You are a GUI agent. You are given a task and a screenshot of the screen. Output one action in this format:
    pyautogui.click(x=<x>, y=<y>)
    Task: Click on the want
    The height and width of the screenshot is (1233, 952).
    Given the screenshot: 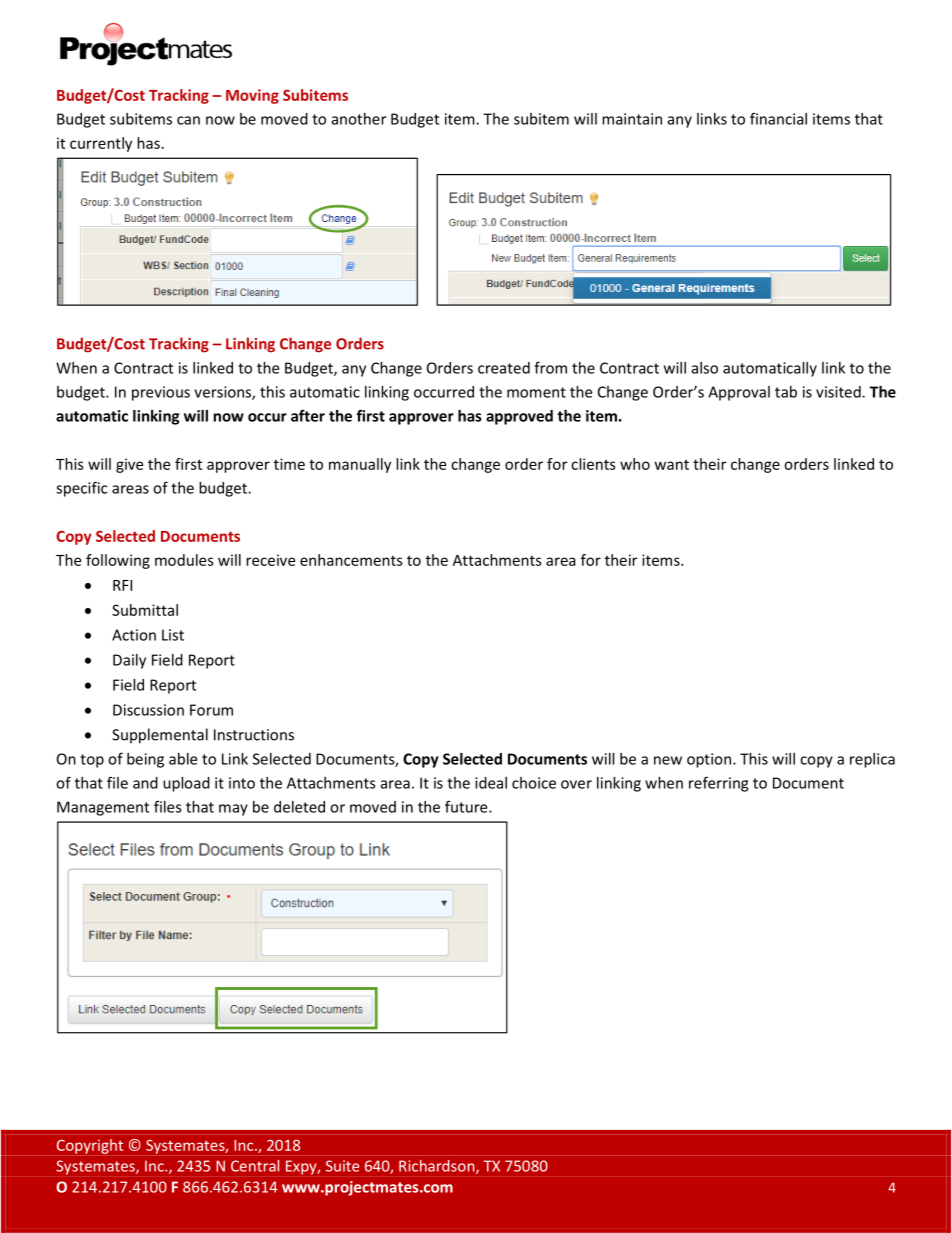 What is the action you would take?
    pyautogui.click(x=672, y=465)
